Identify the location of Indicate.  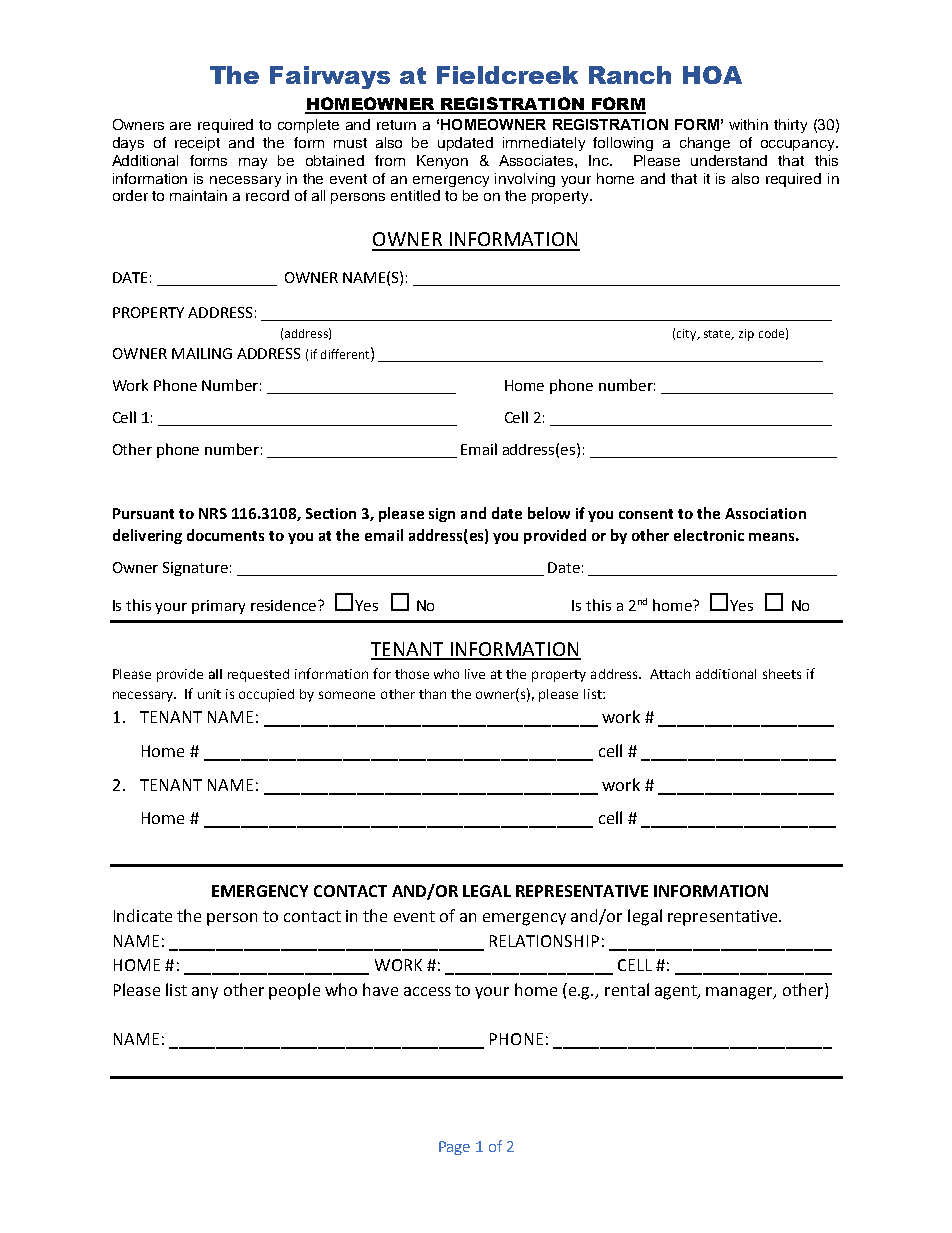
(143, 915).
